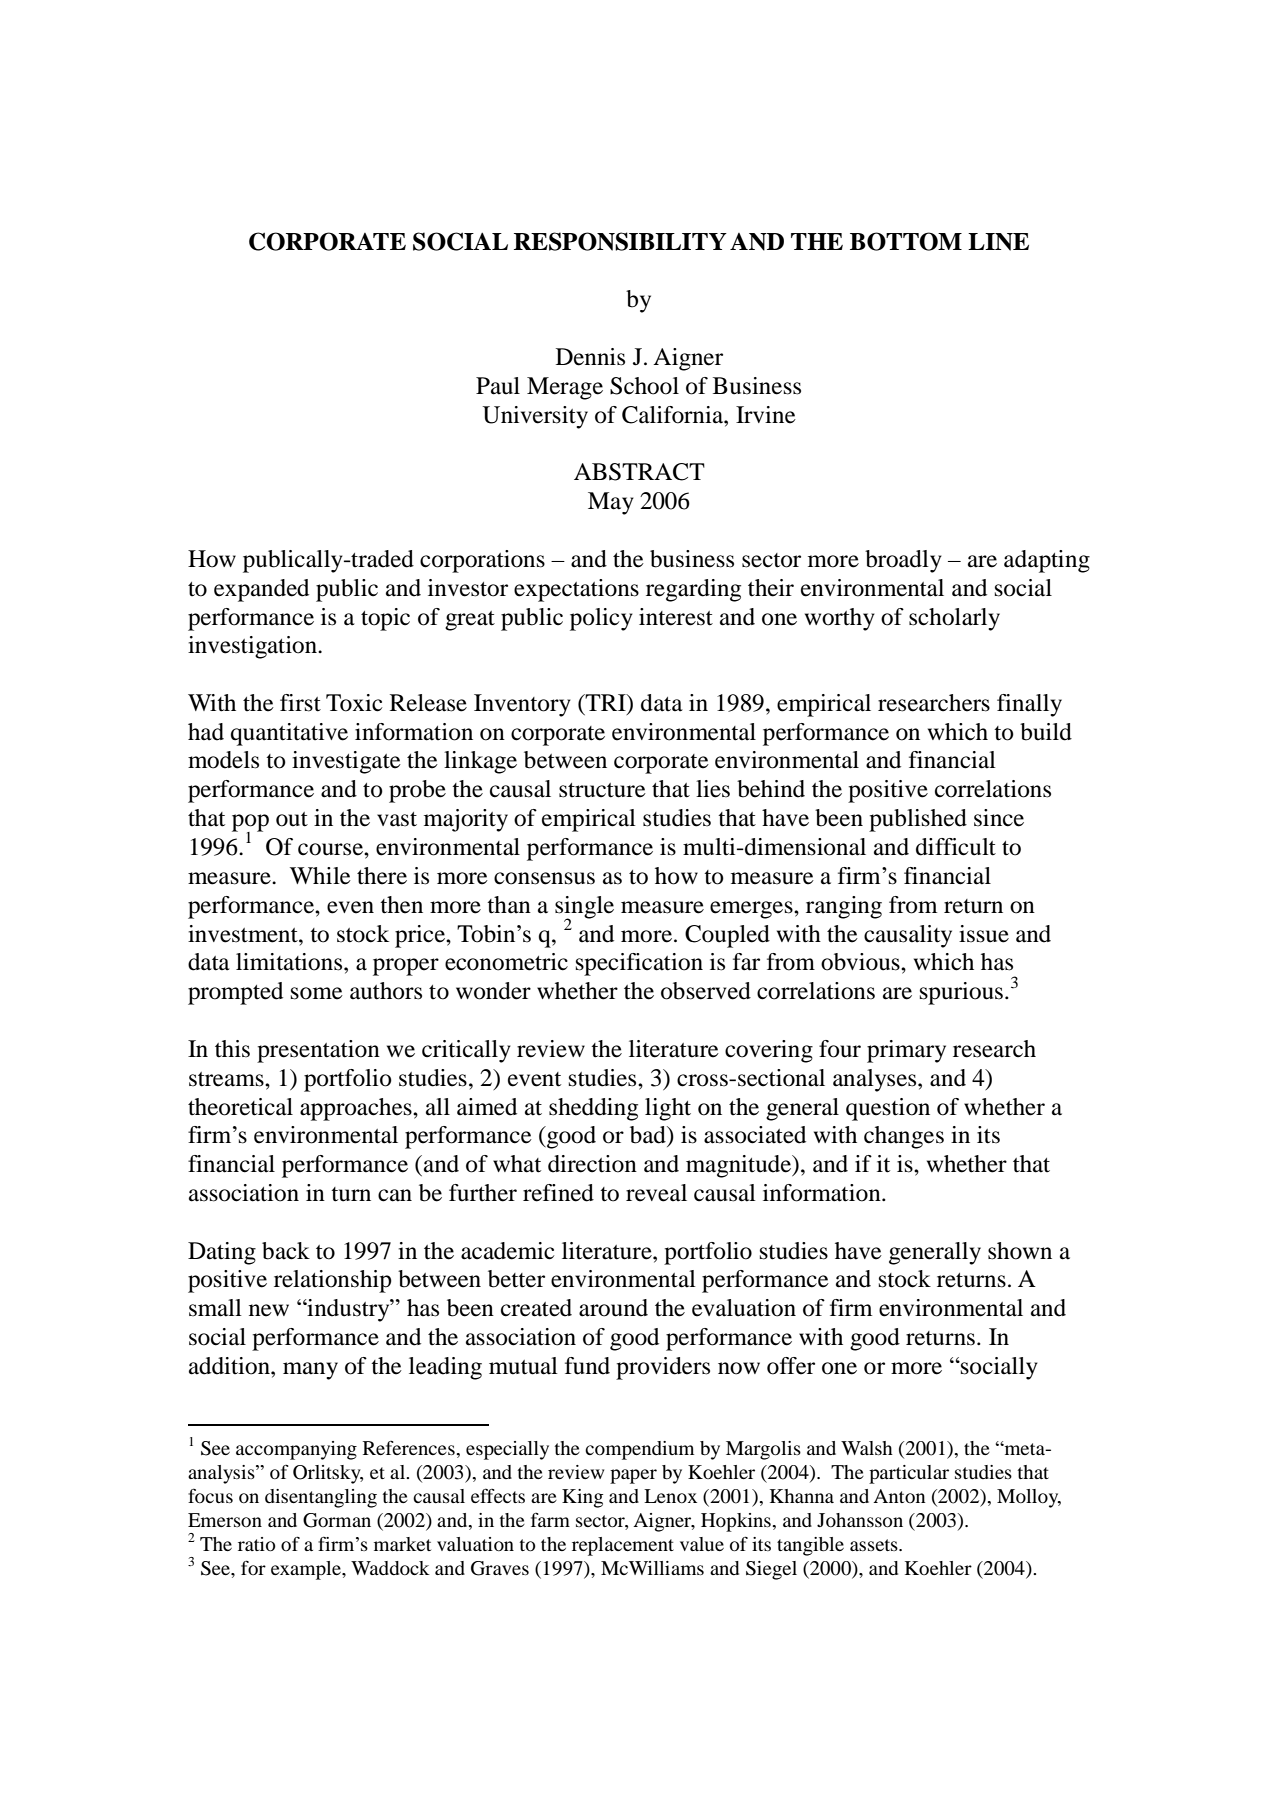 The image size is (1277, 1807). What do you see at coordinates (620, 241) in the screenshot?
I see `RESPONSIBILITY` at bounding box center [620, 241].
